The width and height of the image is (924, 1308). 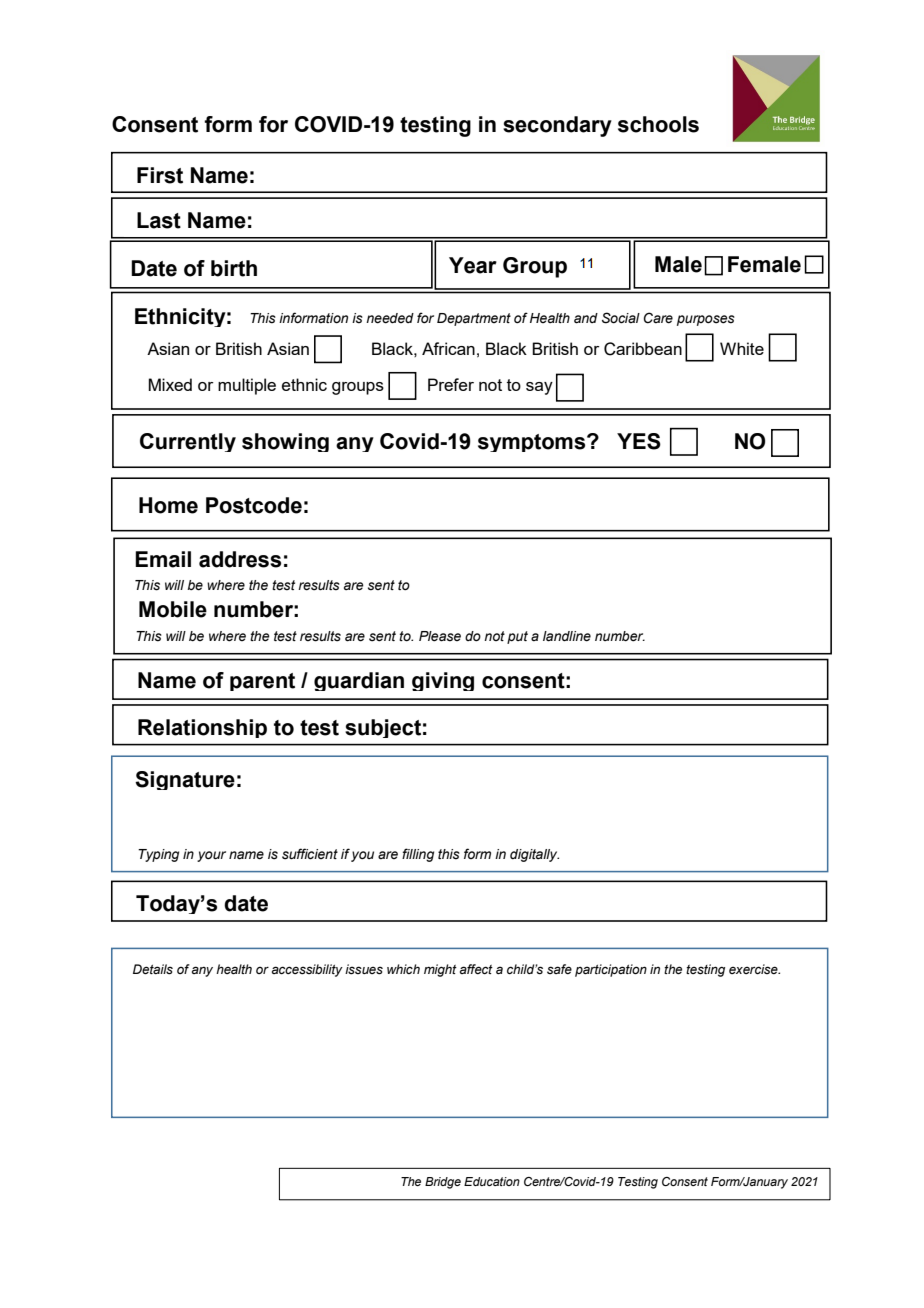 I want to click on Please, so click(x=440, y=636).
